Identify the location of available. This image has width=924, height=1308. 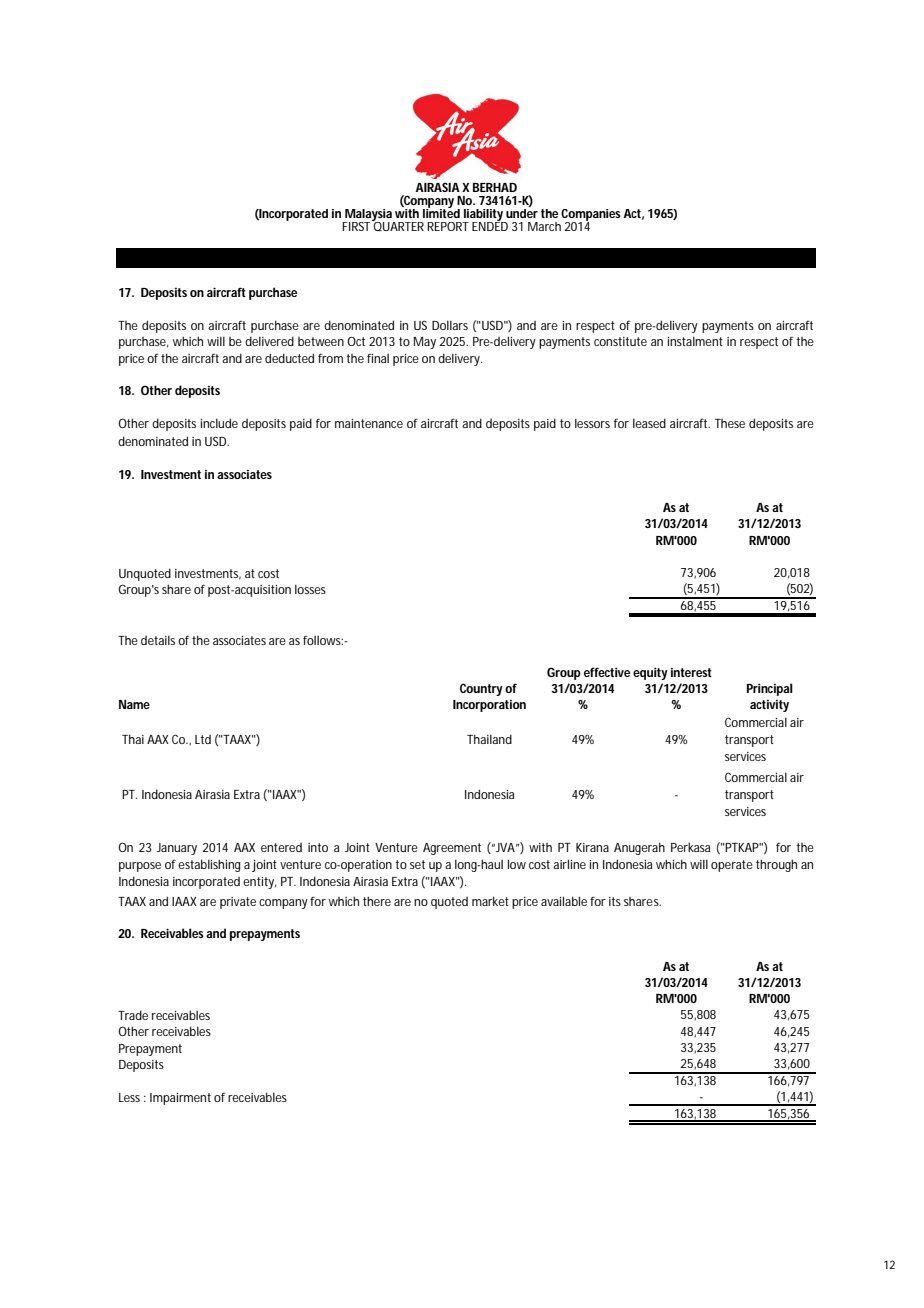
(564, 901).
